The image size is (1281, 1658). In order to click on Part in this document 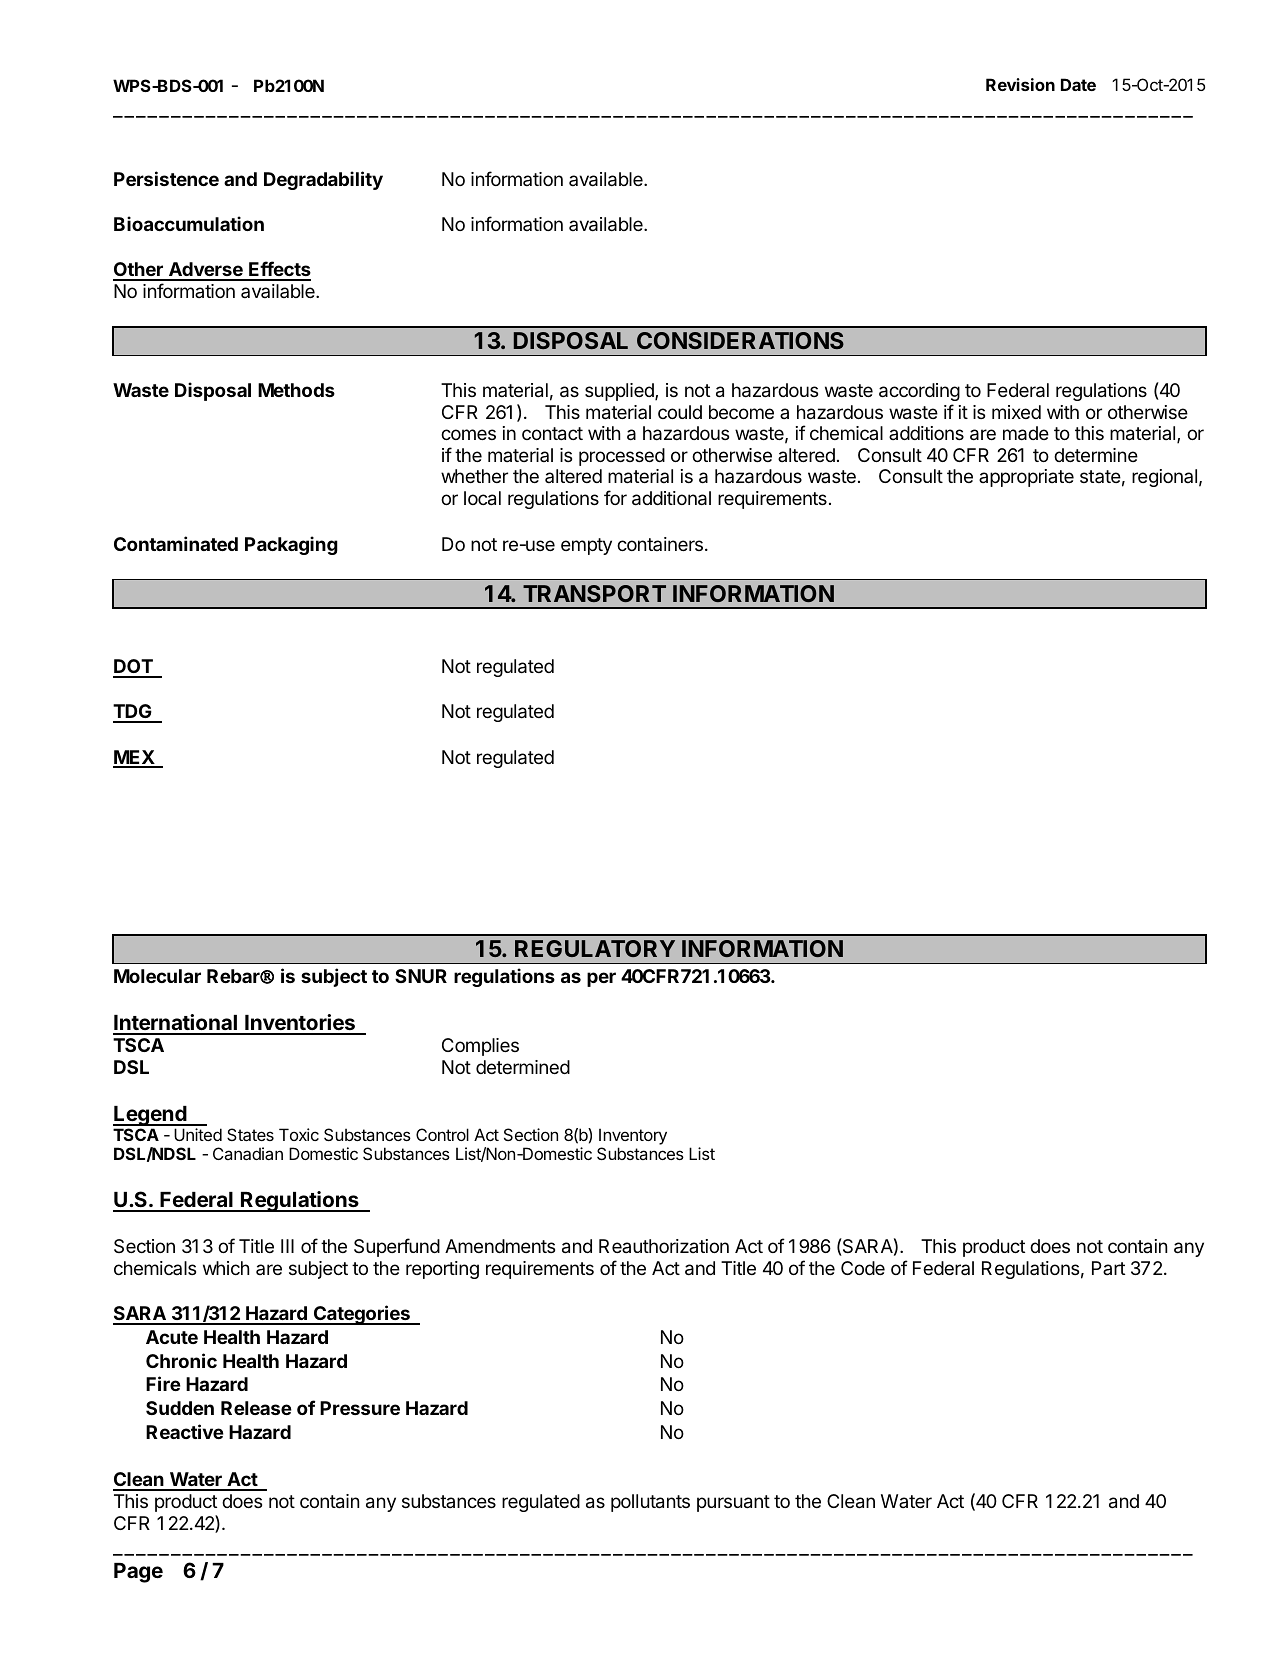, I will do `click(1108, 1268)`.
